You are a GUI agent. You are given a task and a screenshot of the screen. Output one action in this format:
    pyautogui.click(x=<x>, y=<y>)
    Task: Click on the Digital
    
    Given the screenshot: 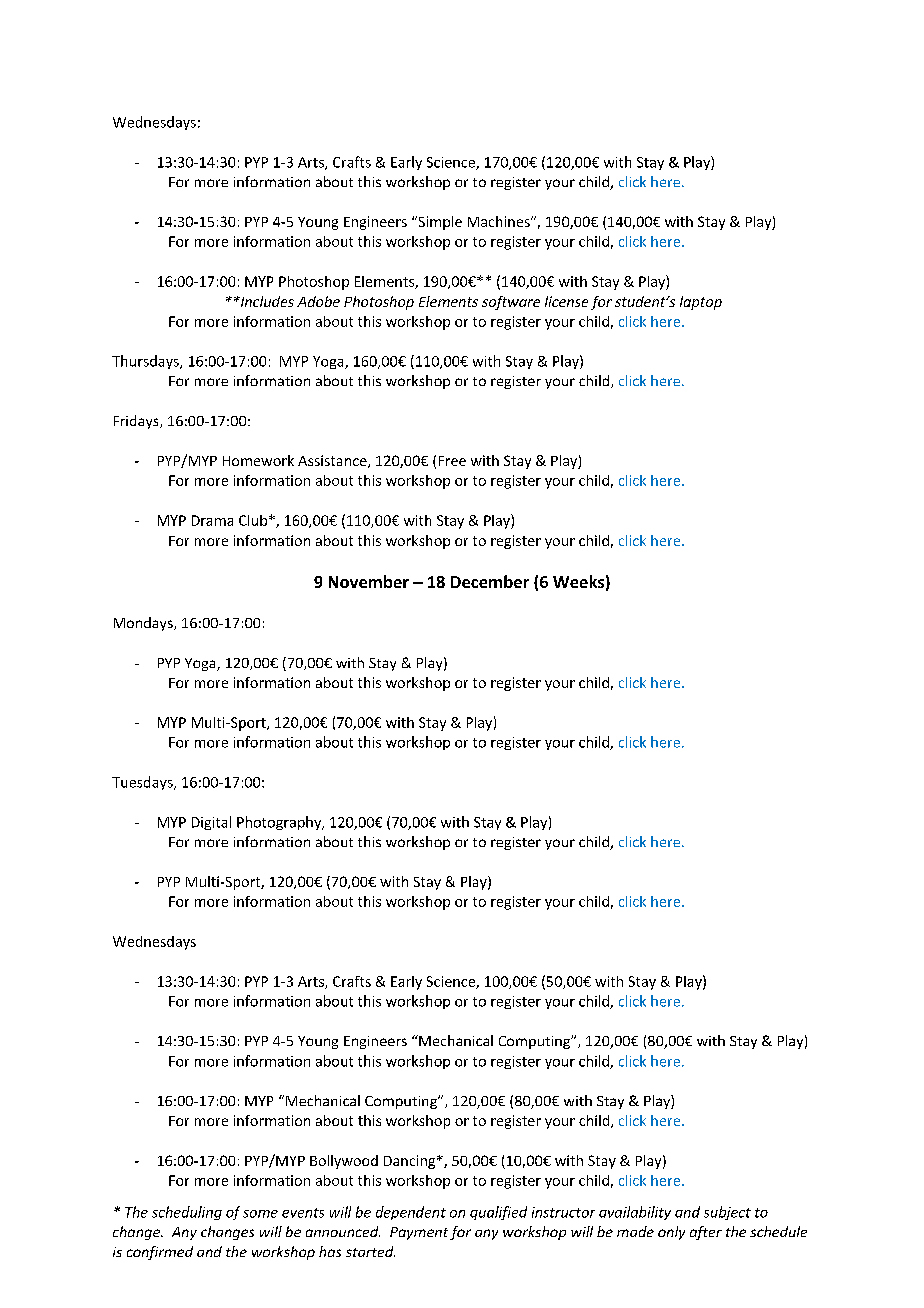 What is the action you would take?
    pyautogui.click(x=211, y=823)
